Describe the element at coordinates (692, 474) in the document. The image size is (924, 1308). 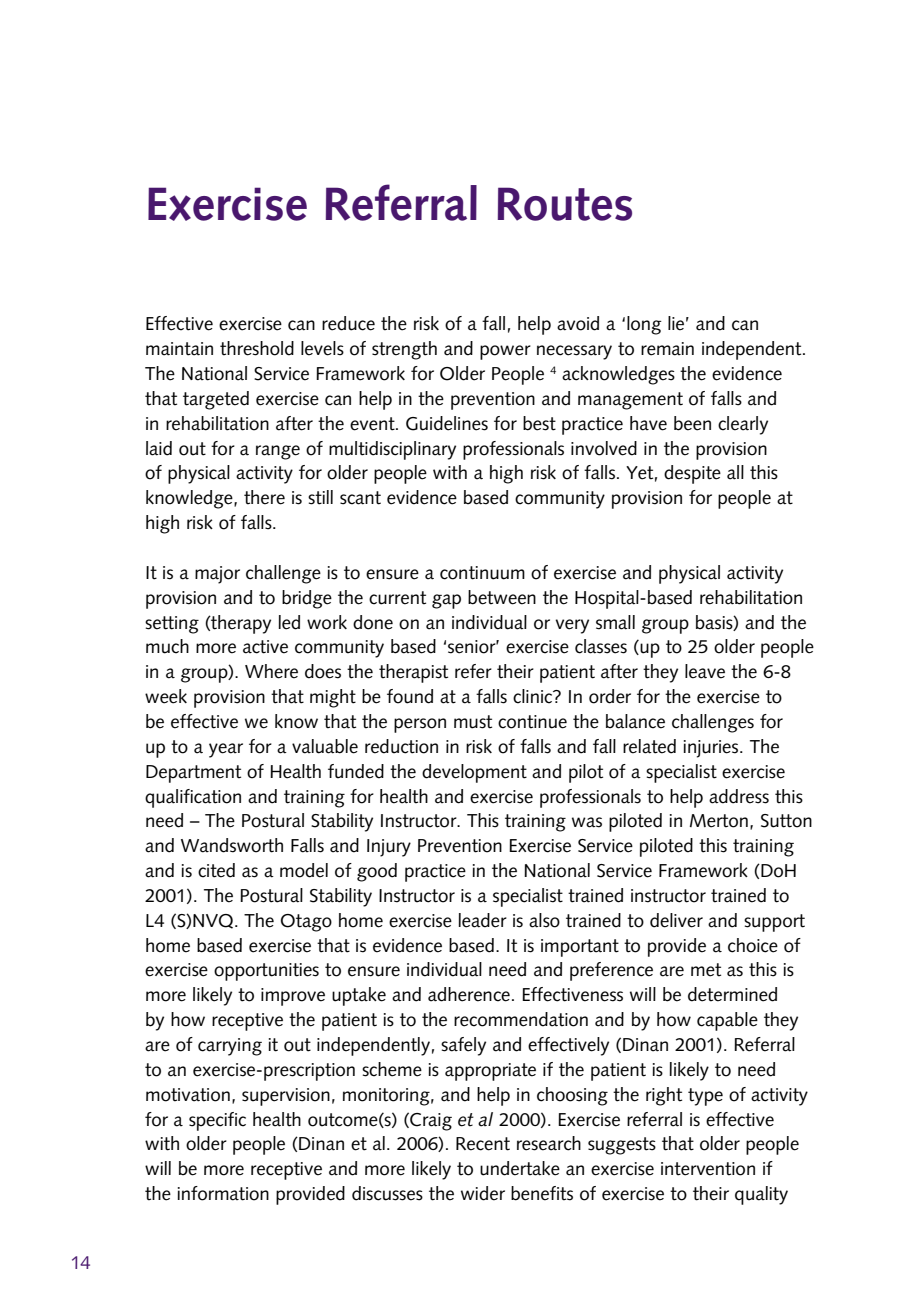
I see `despite` at that location.
